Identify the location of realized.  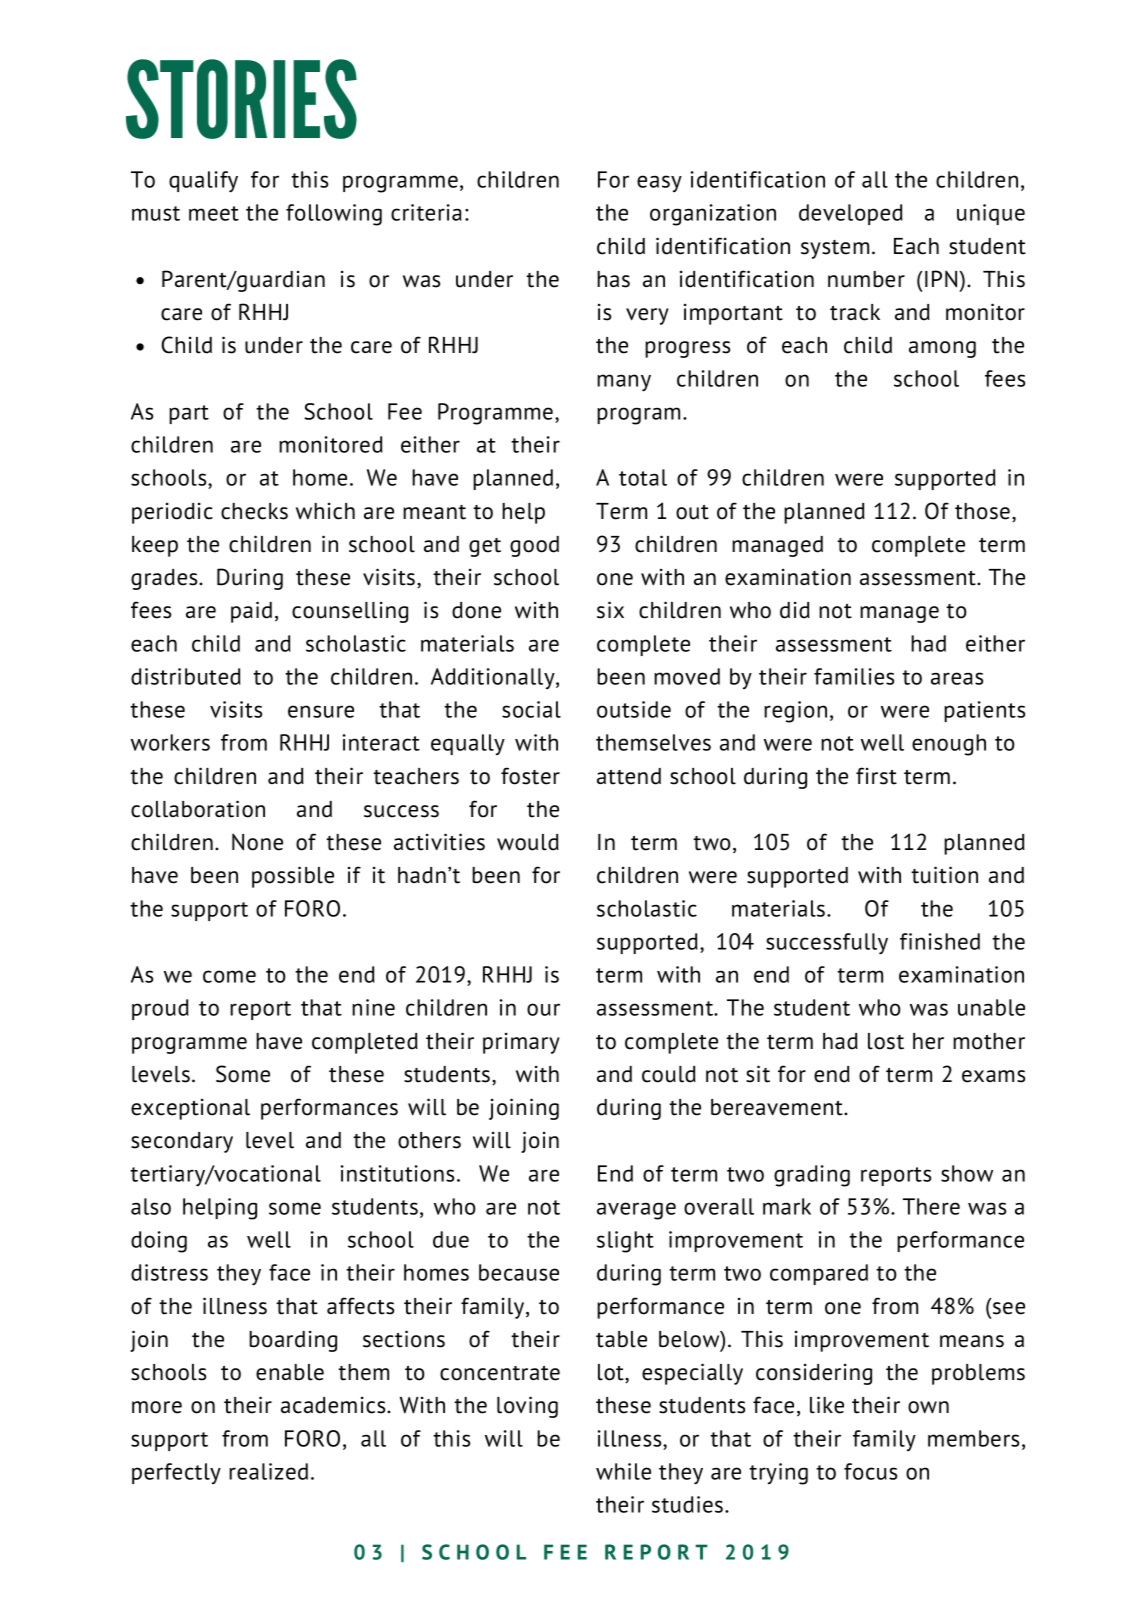
(268, 1471).
